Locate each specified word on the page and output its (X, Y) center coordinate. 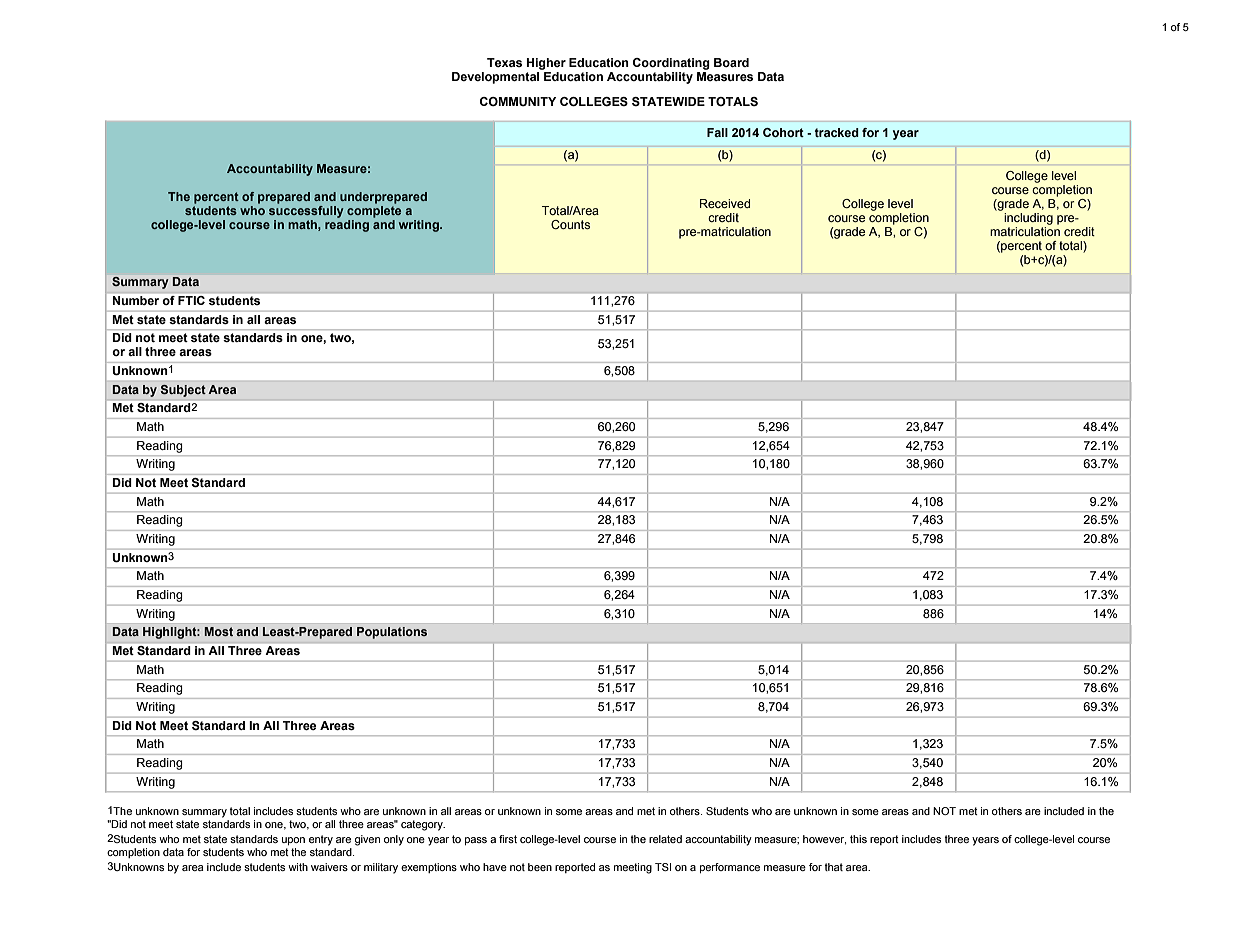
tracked (837, 132)
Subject (183, 391)
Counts (570, 224)
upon (293, 841)
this (858, 839)
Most (218, 631)
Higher (546, 64)
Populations (392, 633)
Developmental (497, 76)
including (1028, 220)
